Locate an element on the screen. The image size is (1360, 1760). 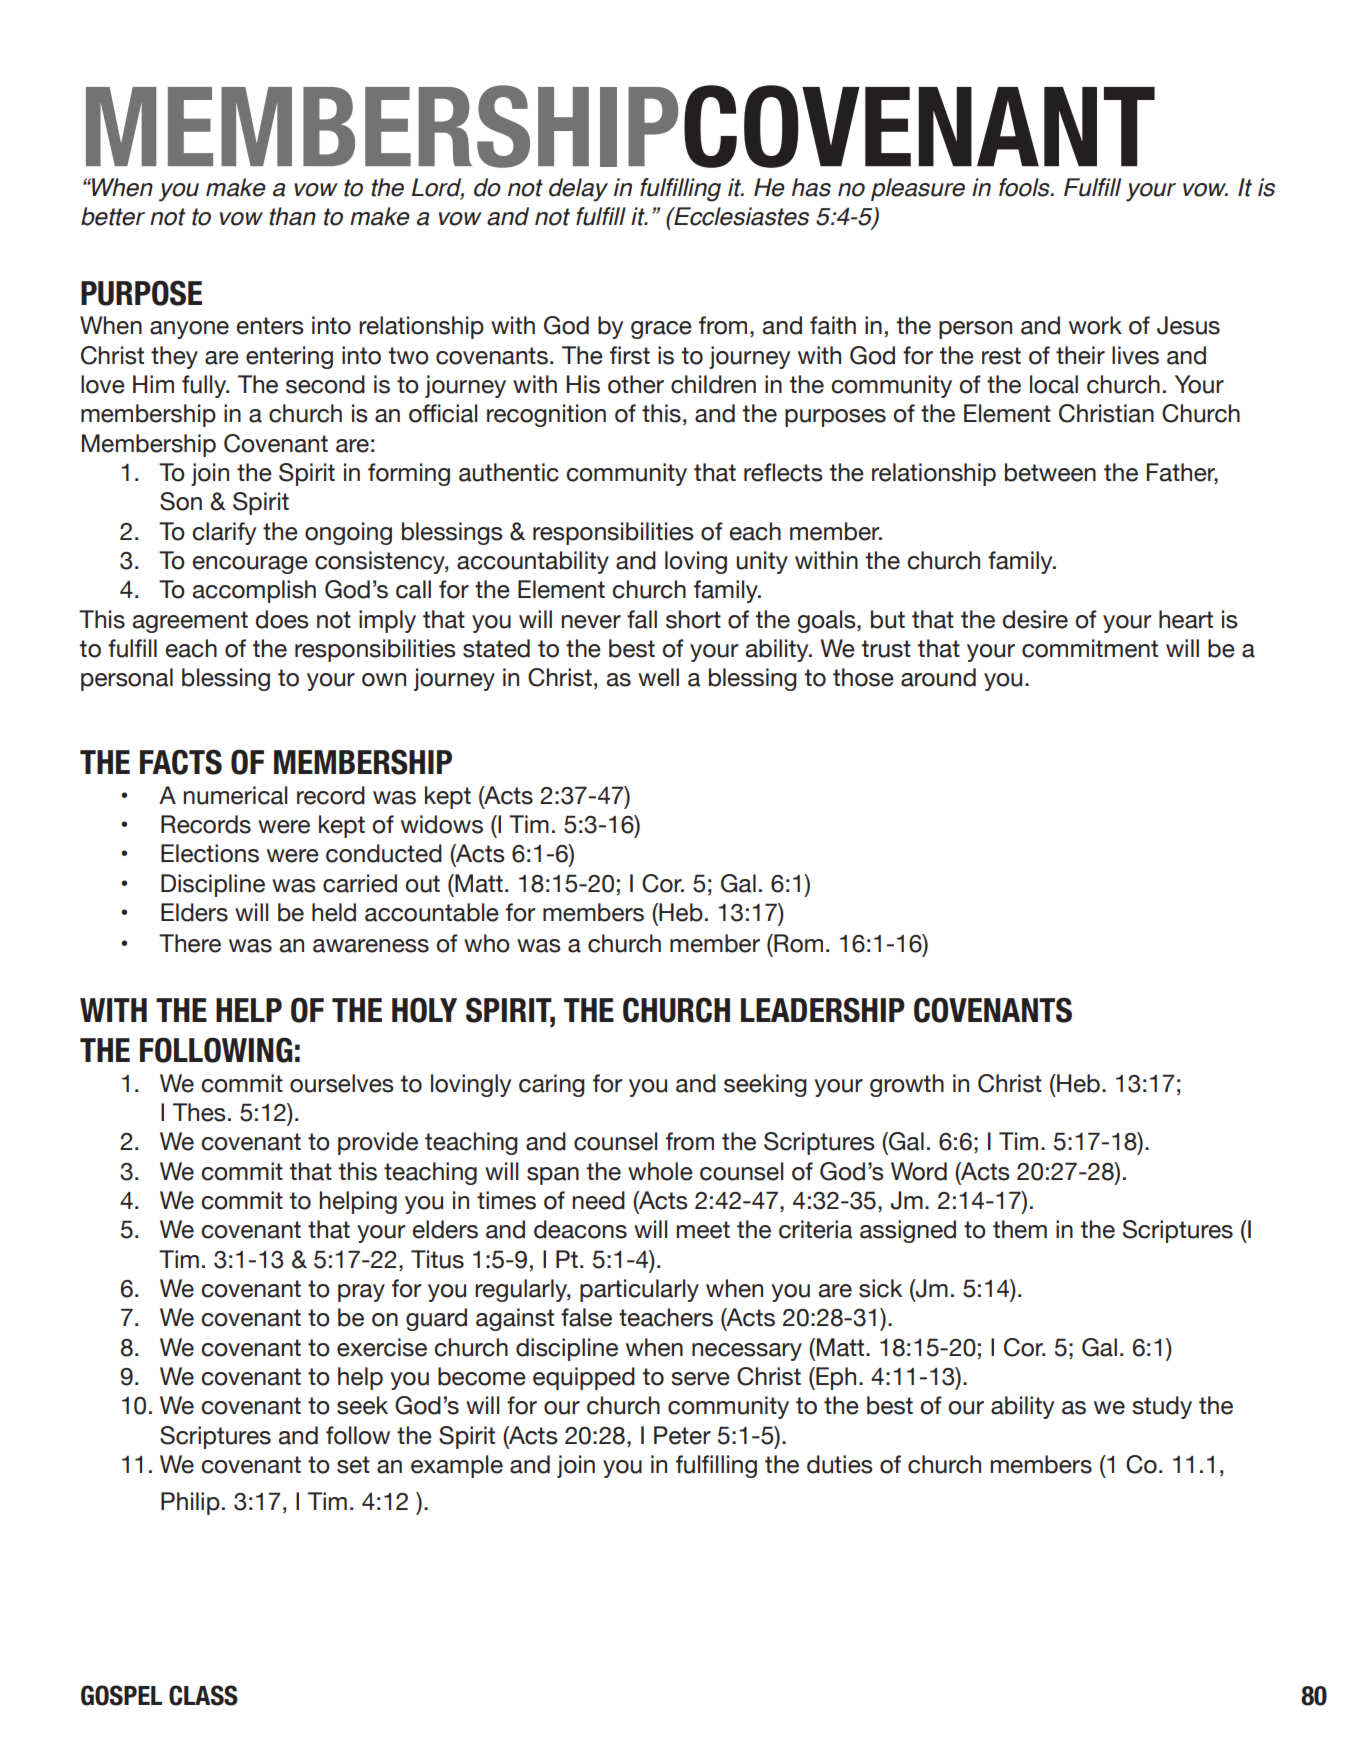
fools is located at coordinates (1025, 187).
